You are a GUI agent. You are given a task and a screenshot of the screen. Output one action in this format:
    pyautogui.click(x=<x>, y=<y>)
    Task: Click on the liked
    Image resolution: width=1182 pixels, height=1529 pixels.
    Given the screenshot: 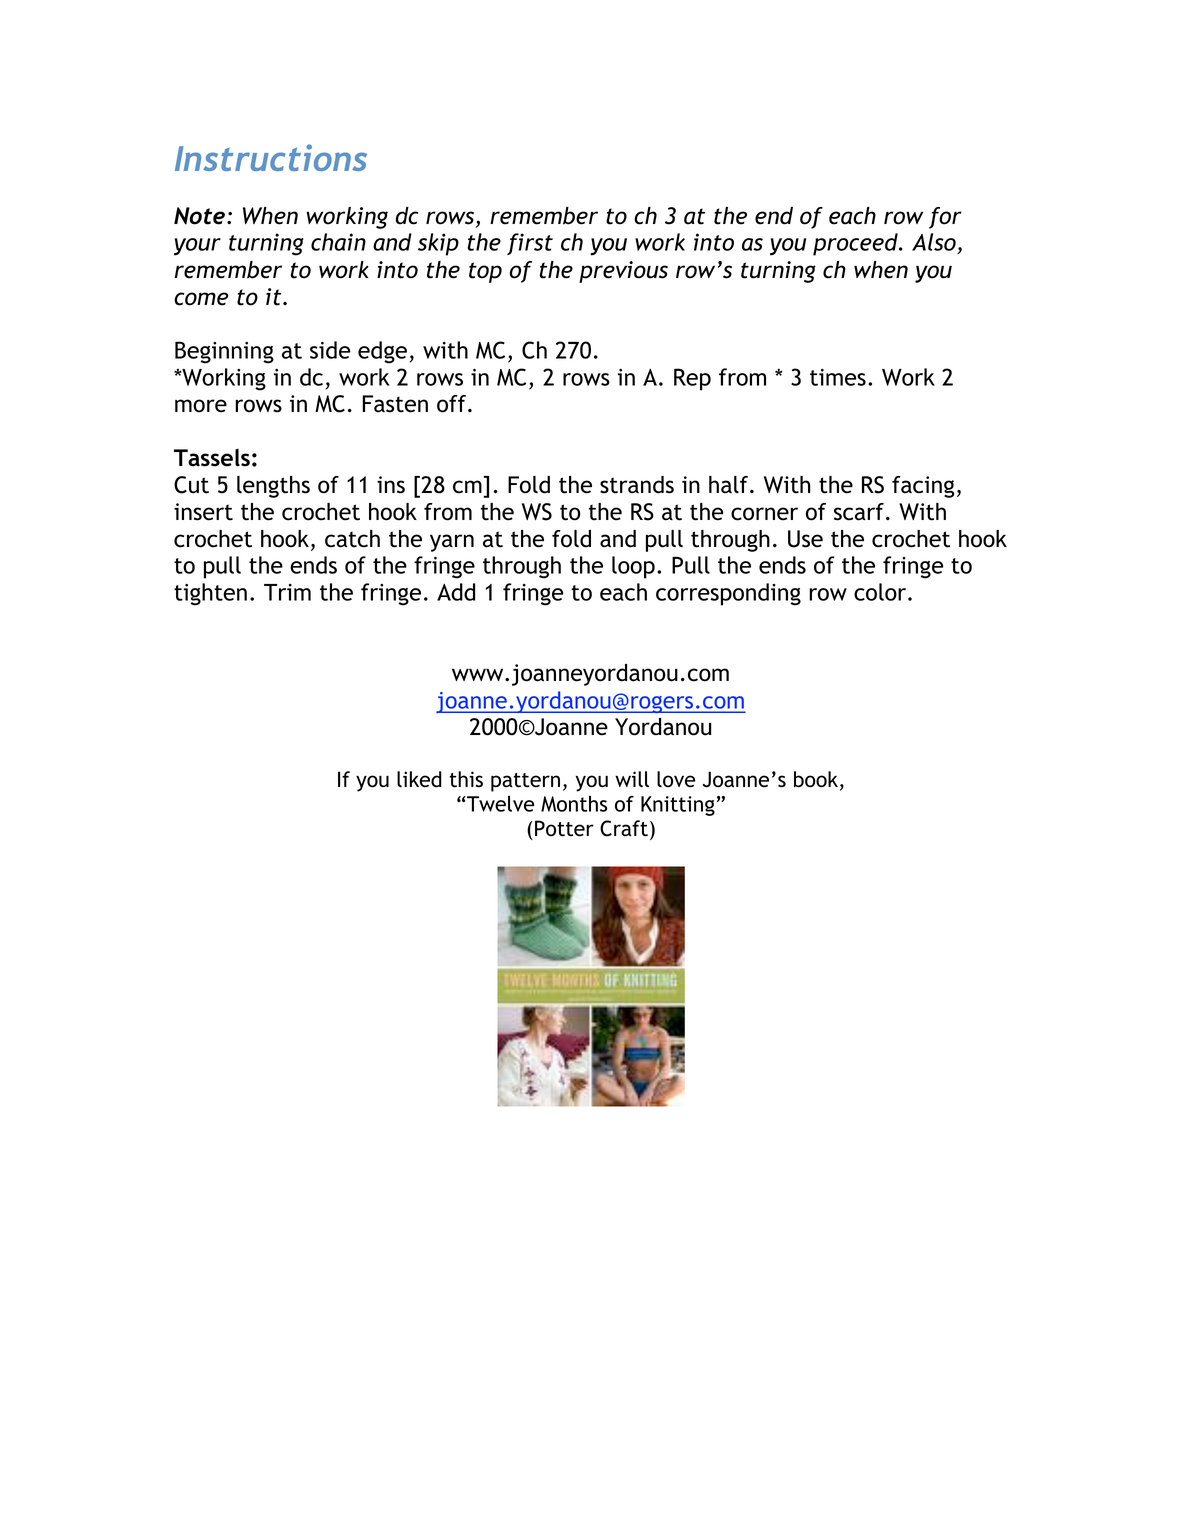 What is the action you would take?
    pyautogui.click(x=419, y=779)
